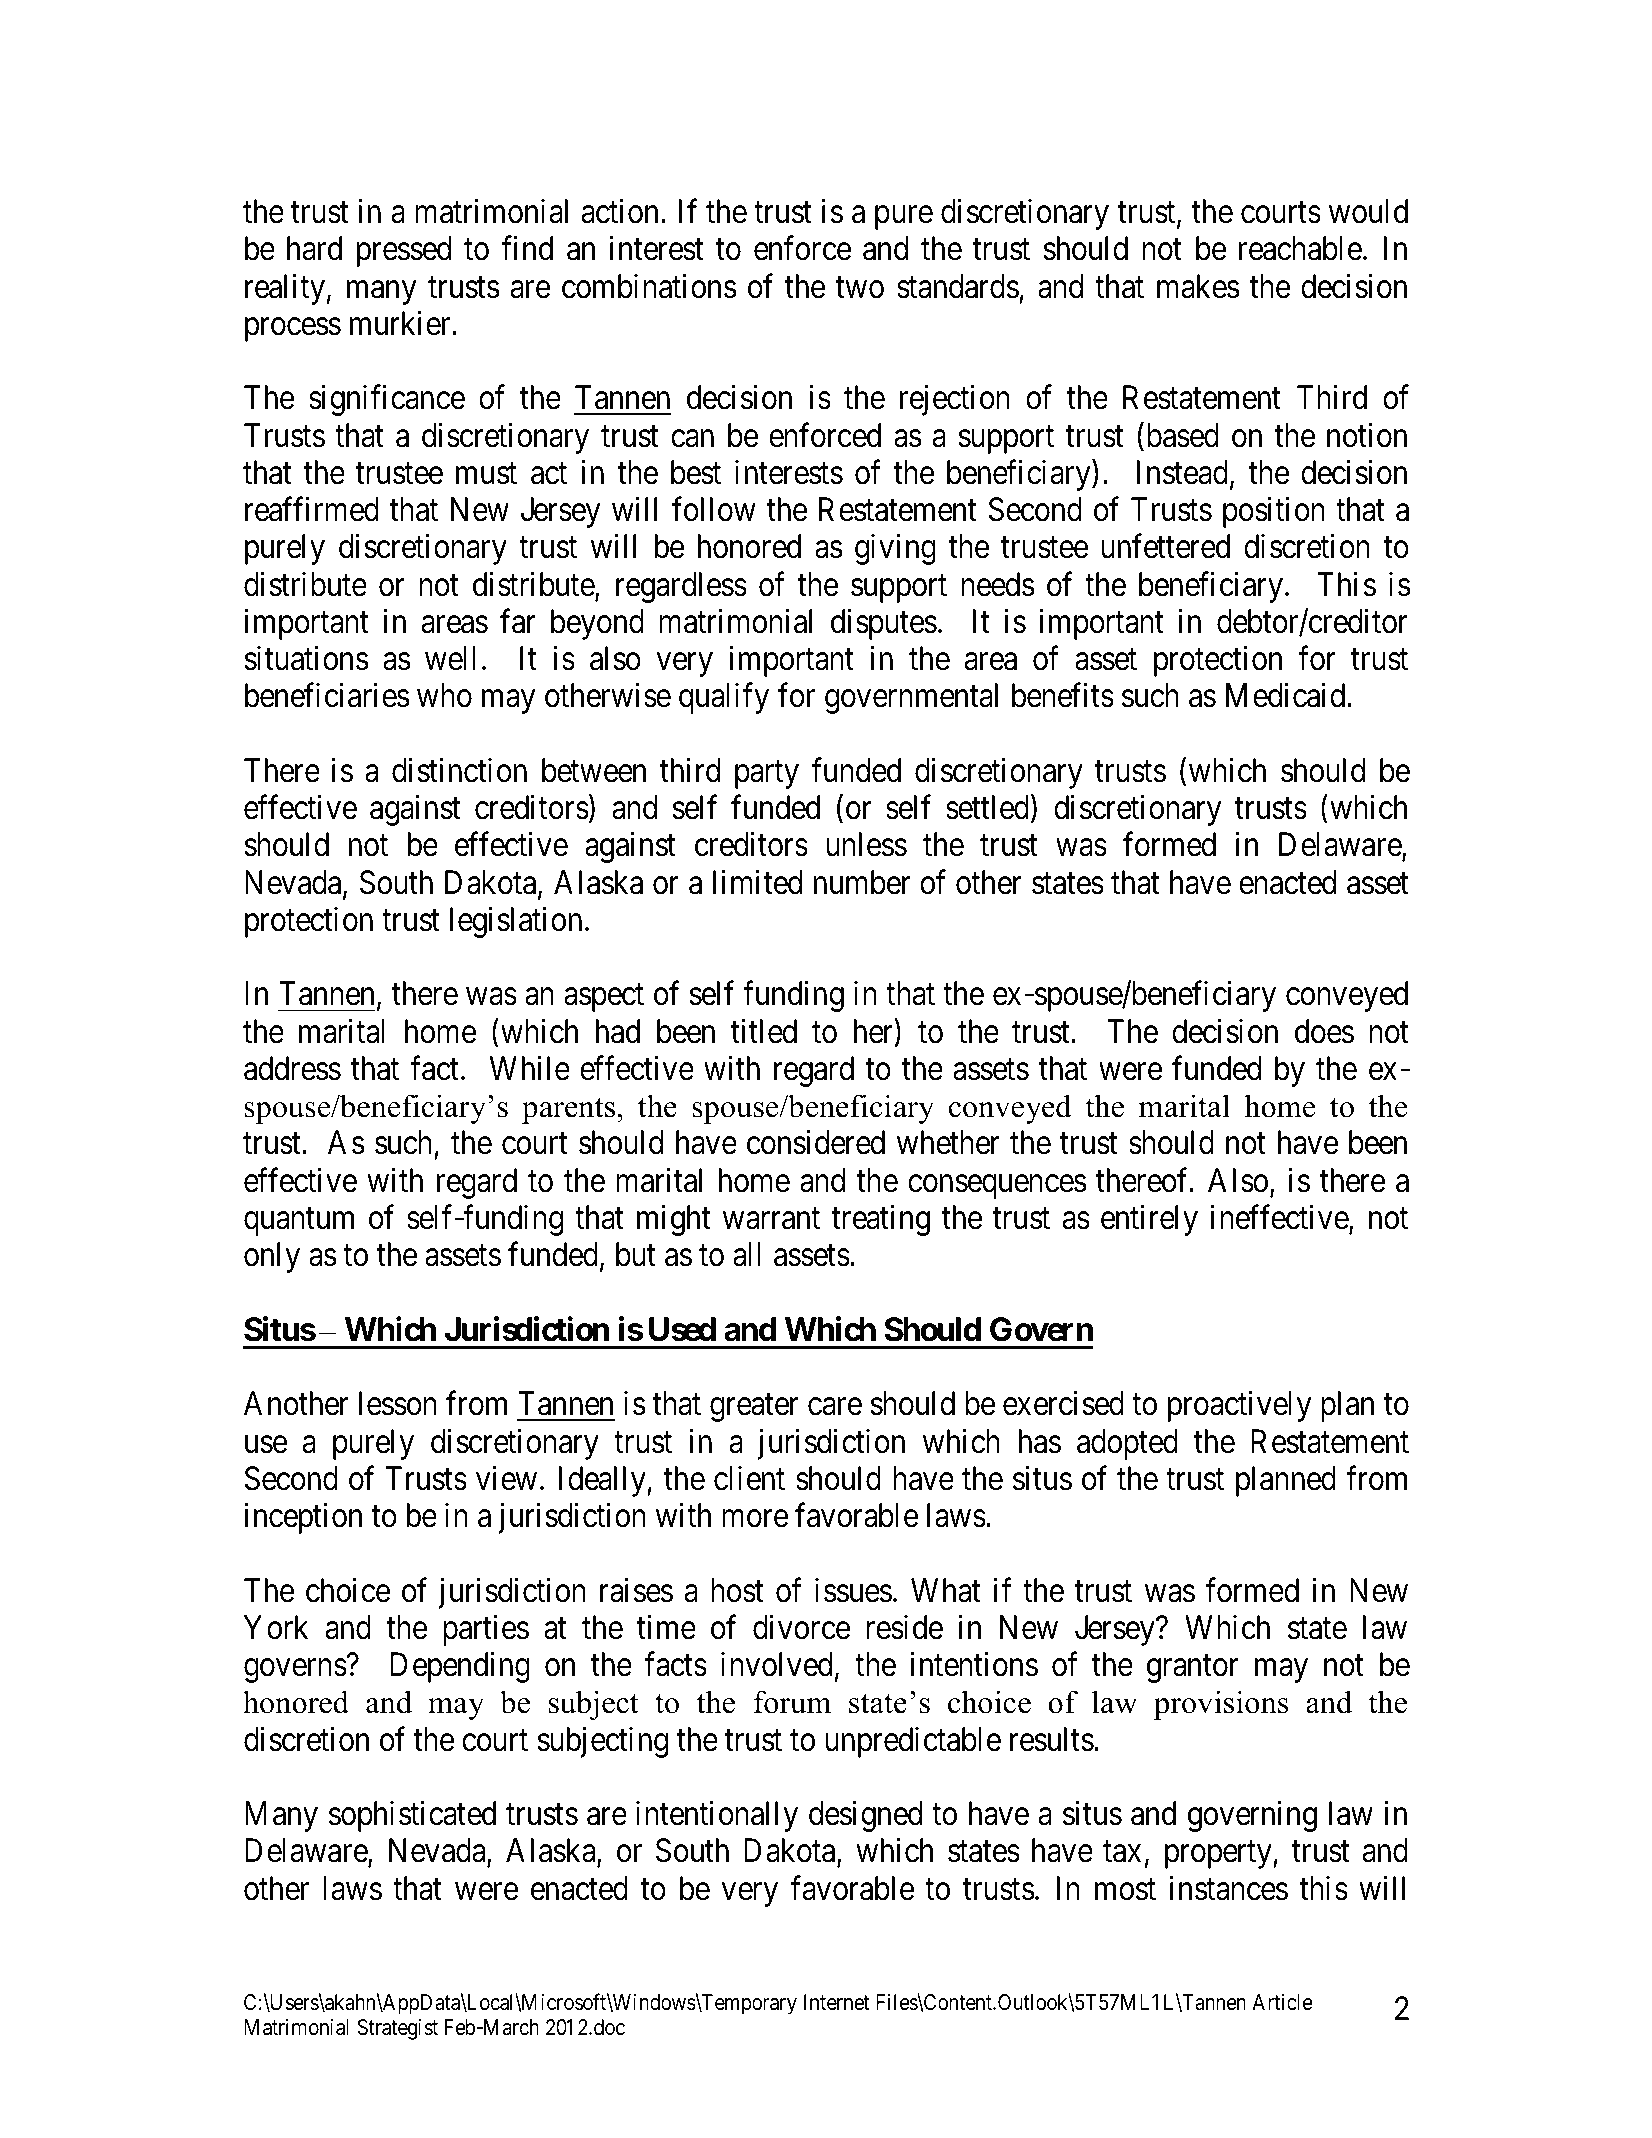 The height and width of the screenshot is (2138, 1652). I want to click on Article, so click(1282, 2002).
